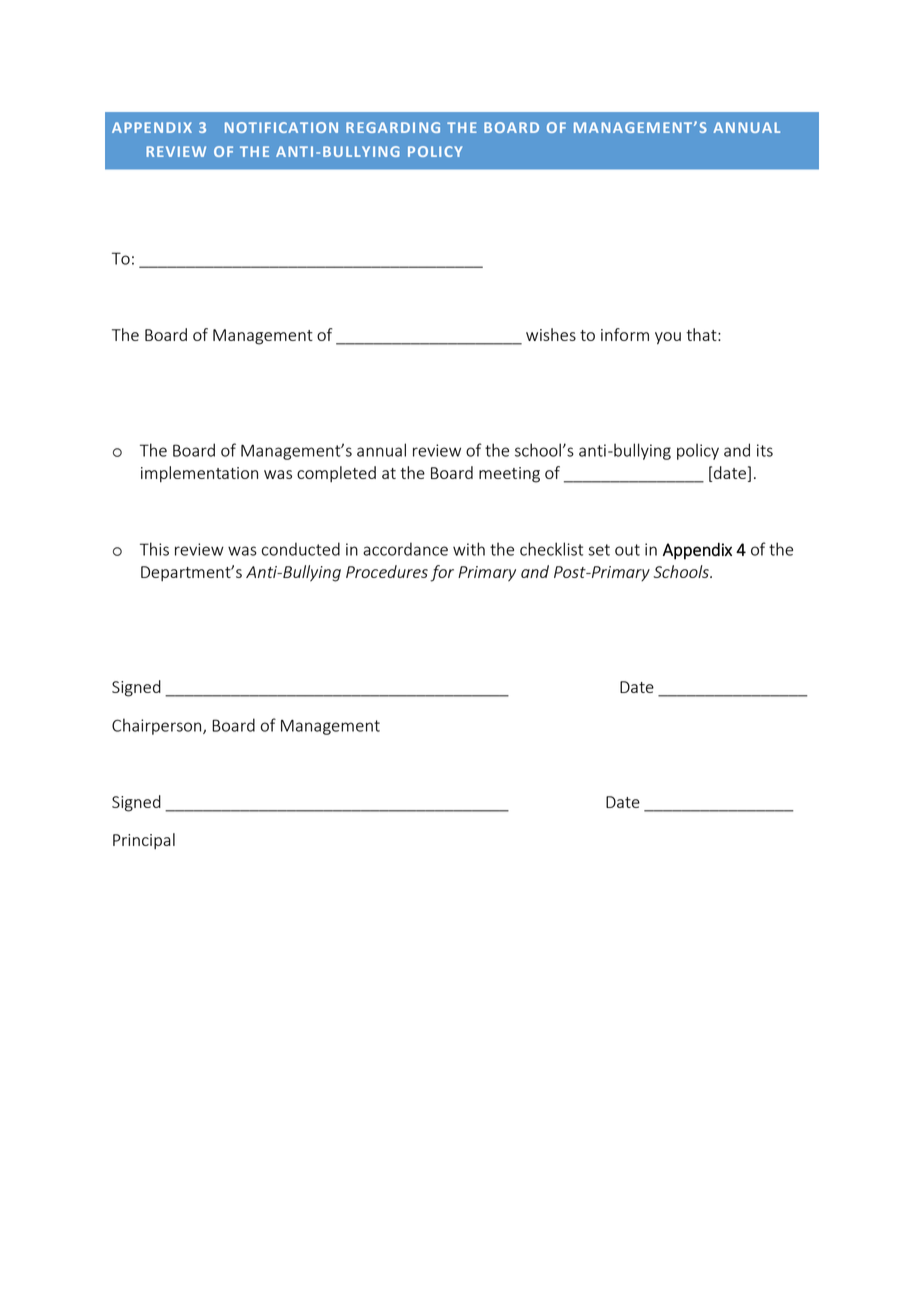 This page has width=924, height=1308. I want to click on out, so click(627, 550).
